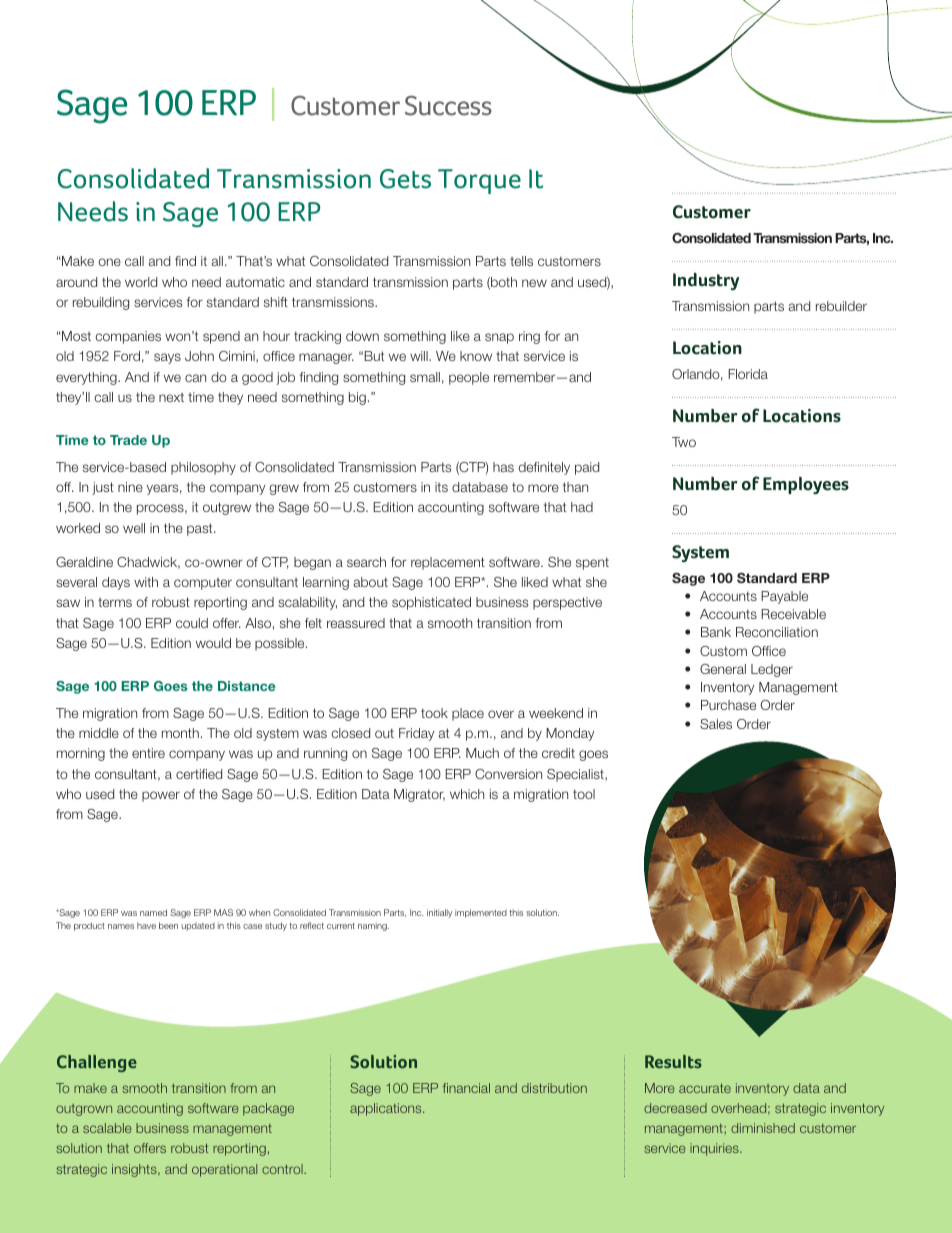  Describe the element at coordinates (107, 1128) in the image. I see `scalable` at that location.
